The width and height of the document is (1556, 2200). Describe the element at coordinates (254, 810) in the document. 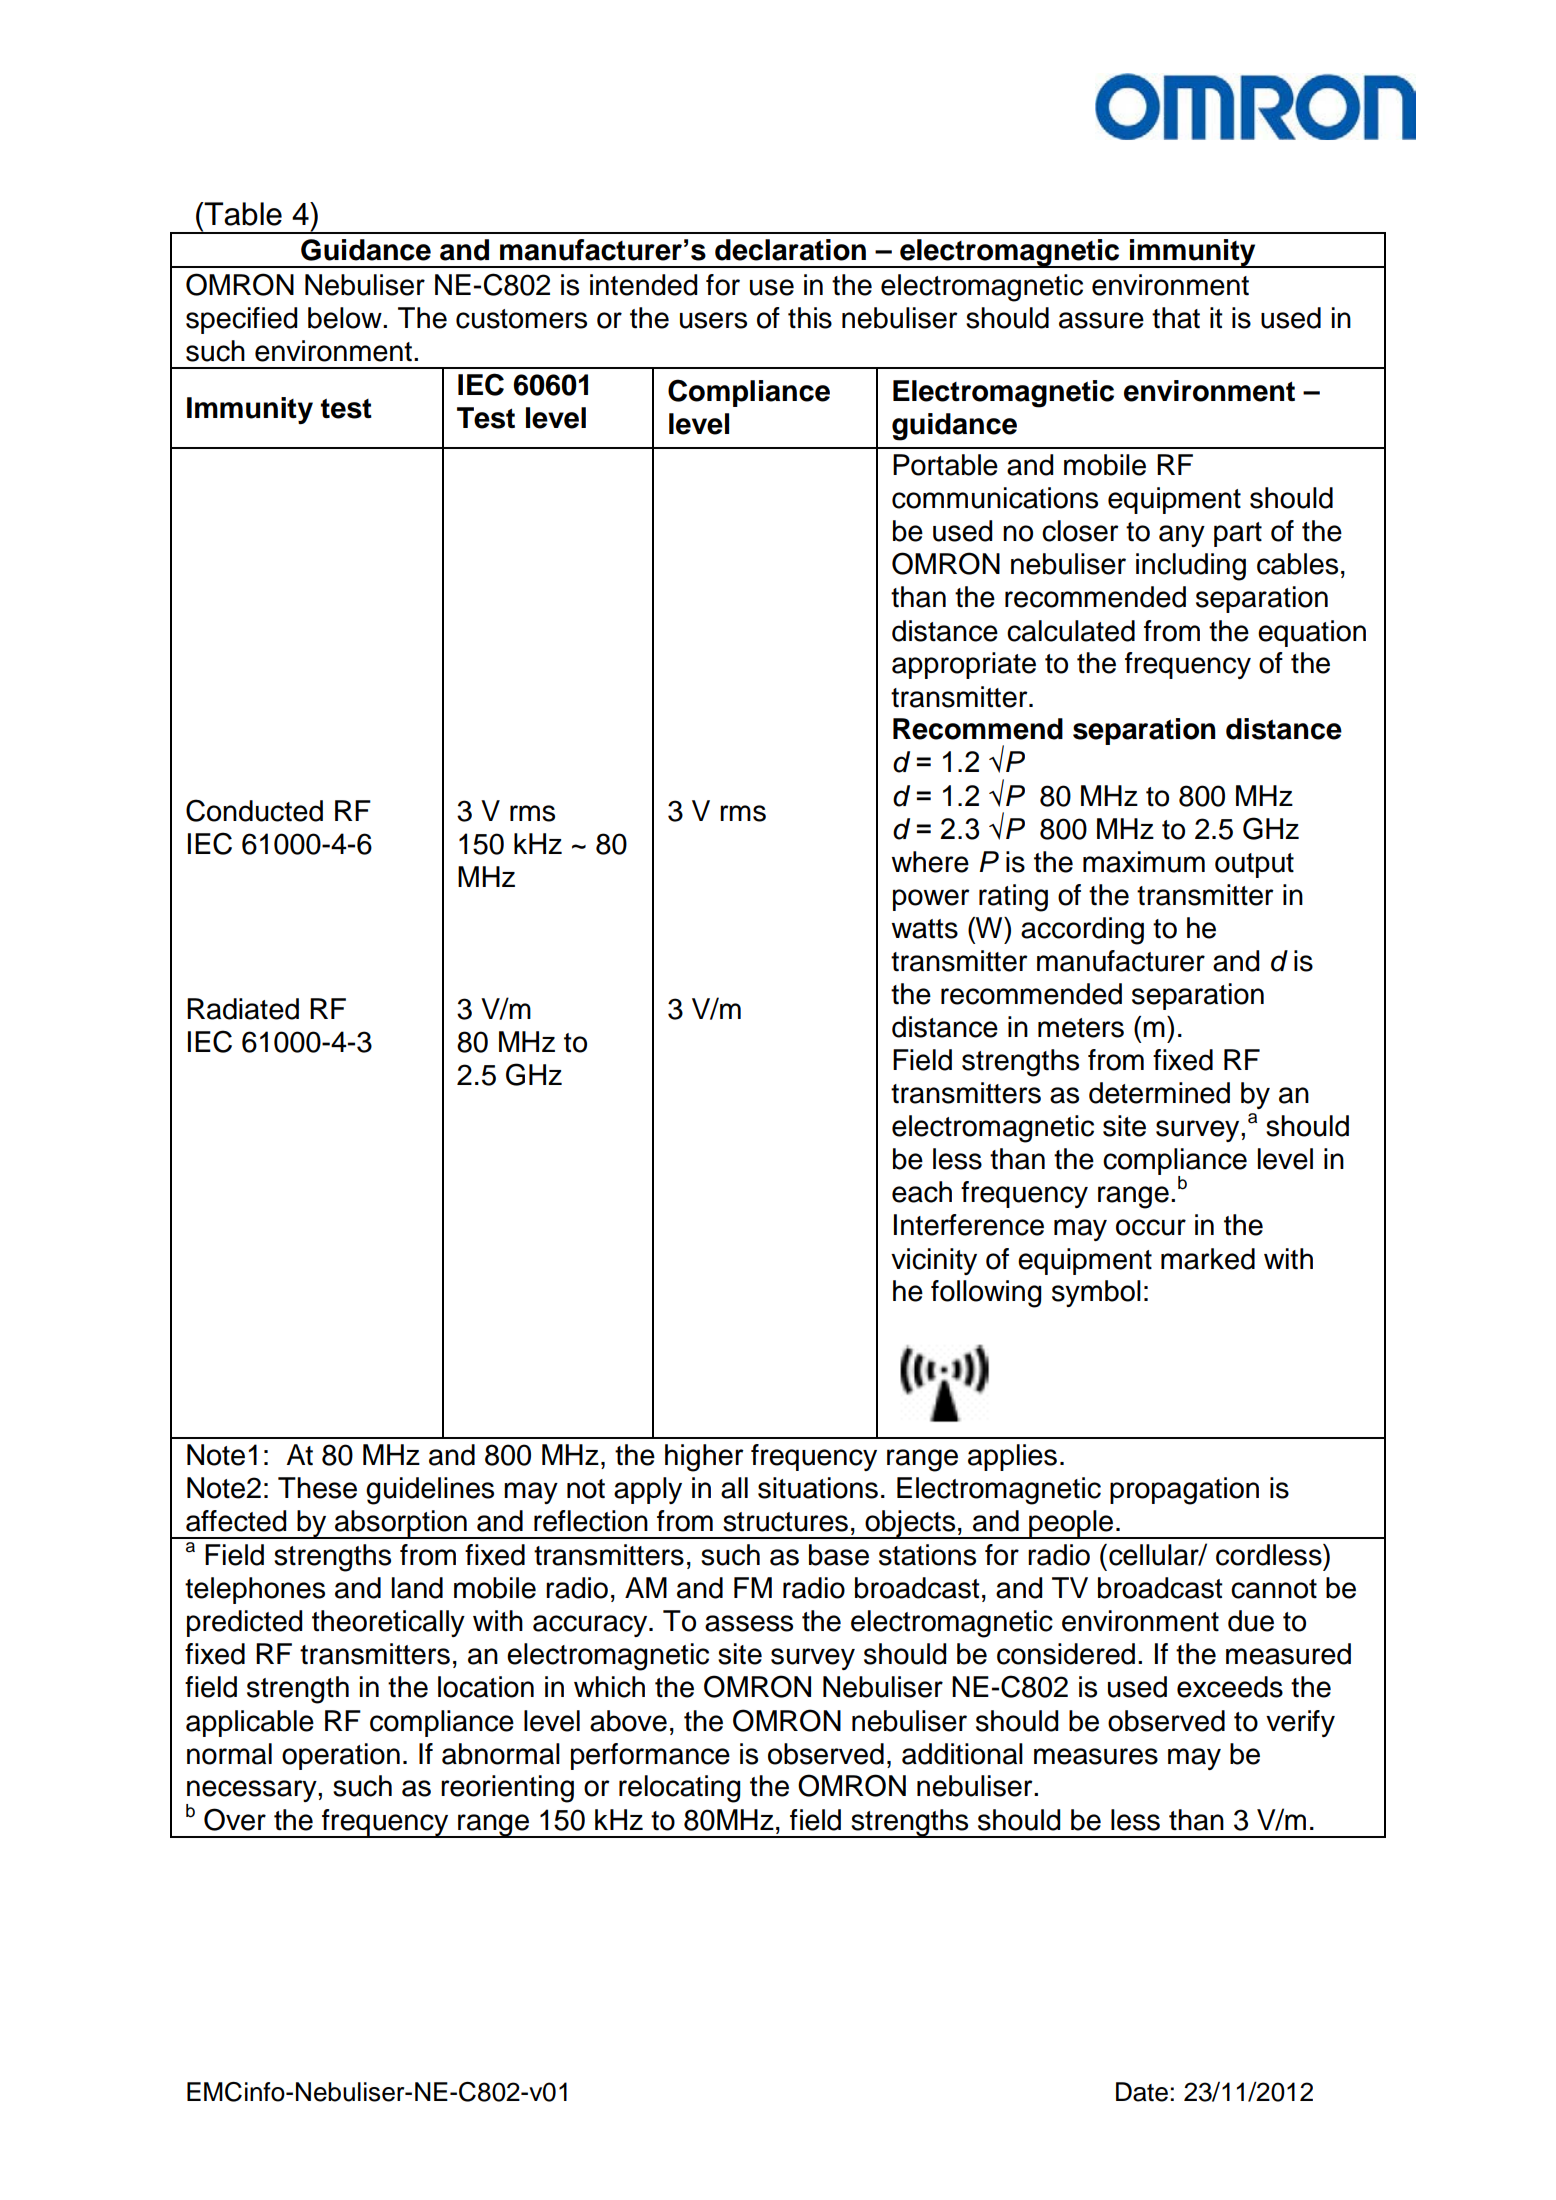

I see `Conducted` at that location.
